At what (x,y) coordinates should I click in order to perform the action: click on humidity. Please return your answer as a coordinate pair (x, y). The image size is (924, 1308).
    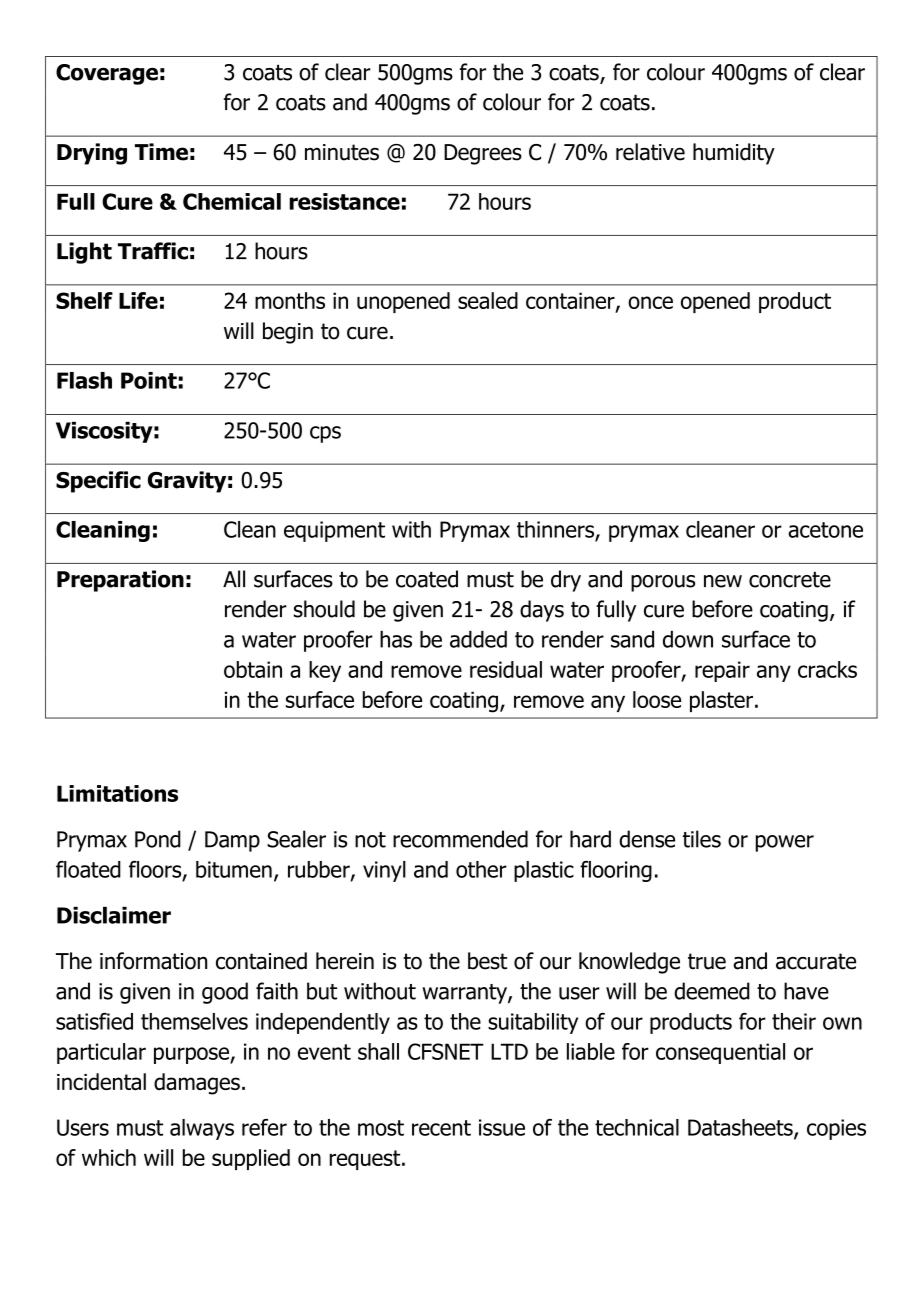
    Looking at the image, I should click on (734, 154).
